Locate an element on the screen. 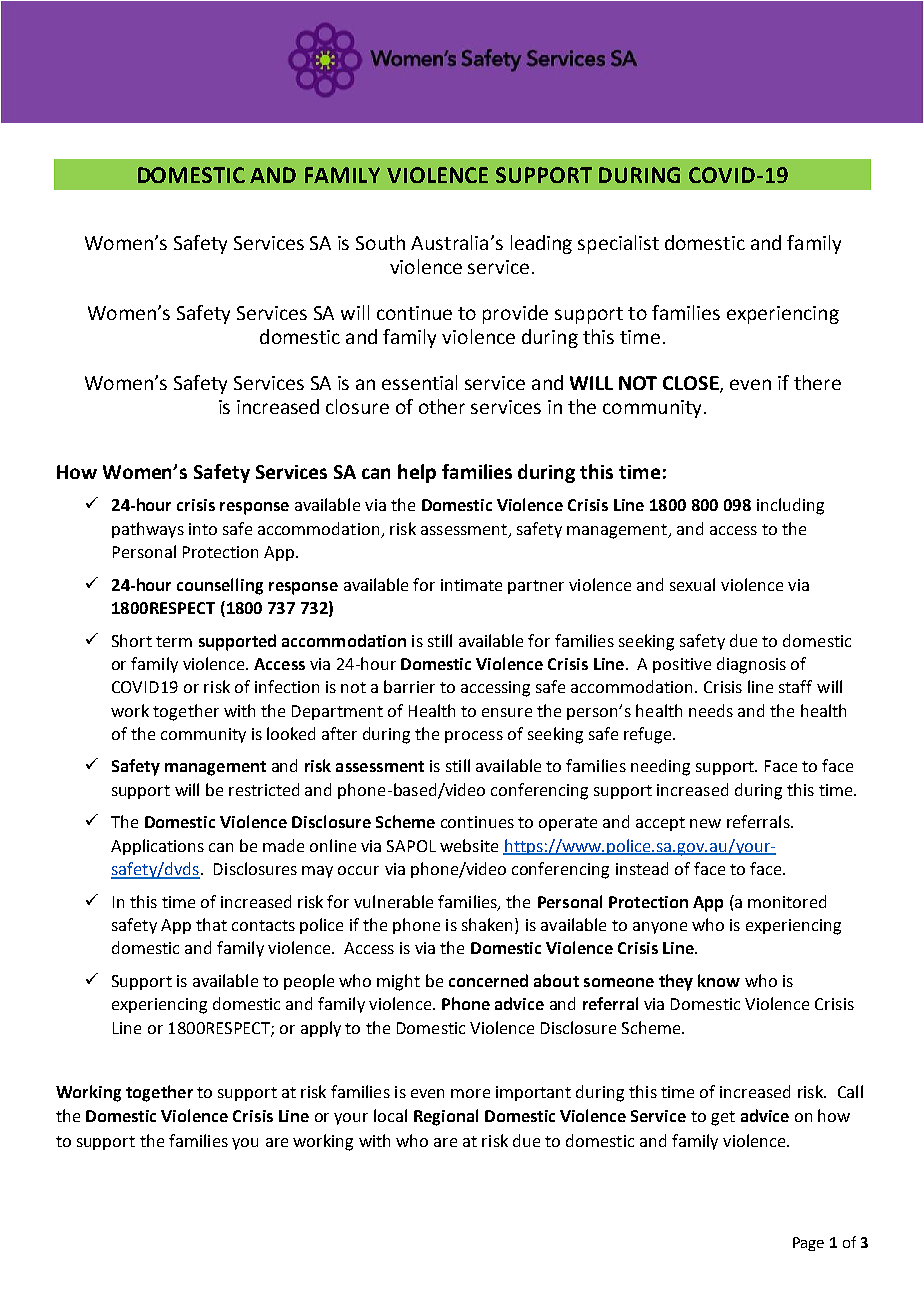 The image size is (924, 1308). sexual is located at coordinates (692, 584).
